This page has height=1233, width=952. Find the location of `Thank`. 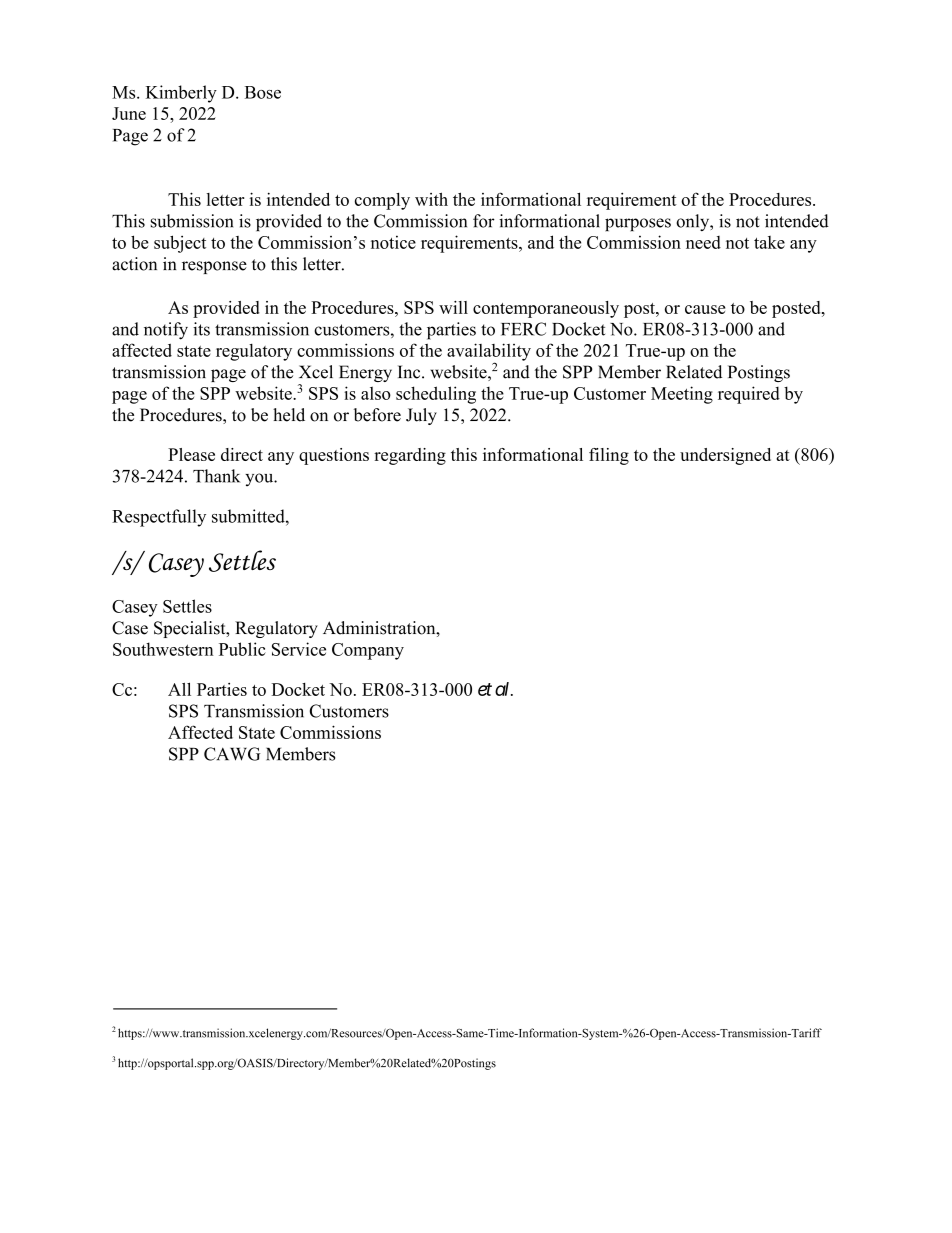

Thank is located at coordinates (216, 476).
